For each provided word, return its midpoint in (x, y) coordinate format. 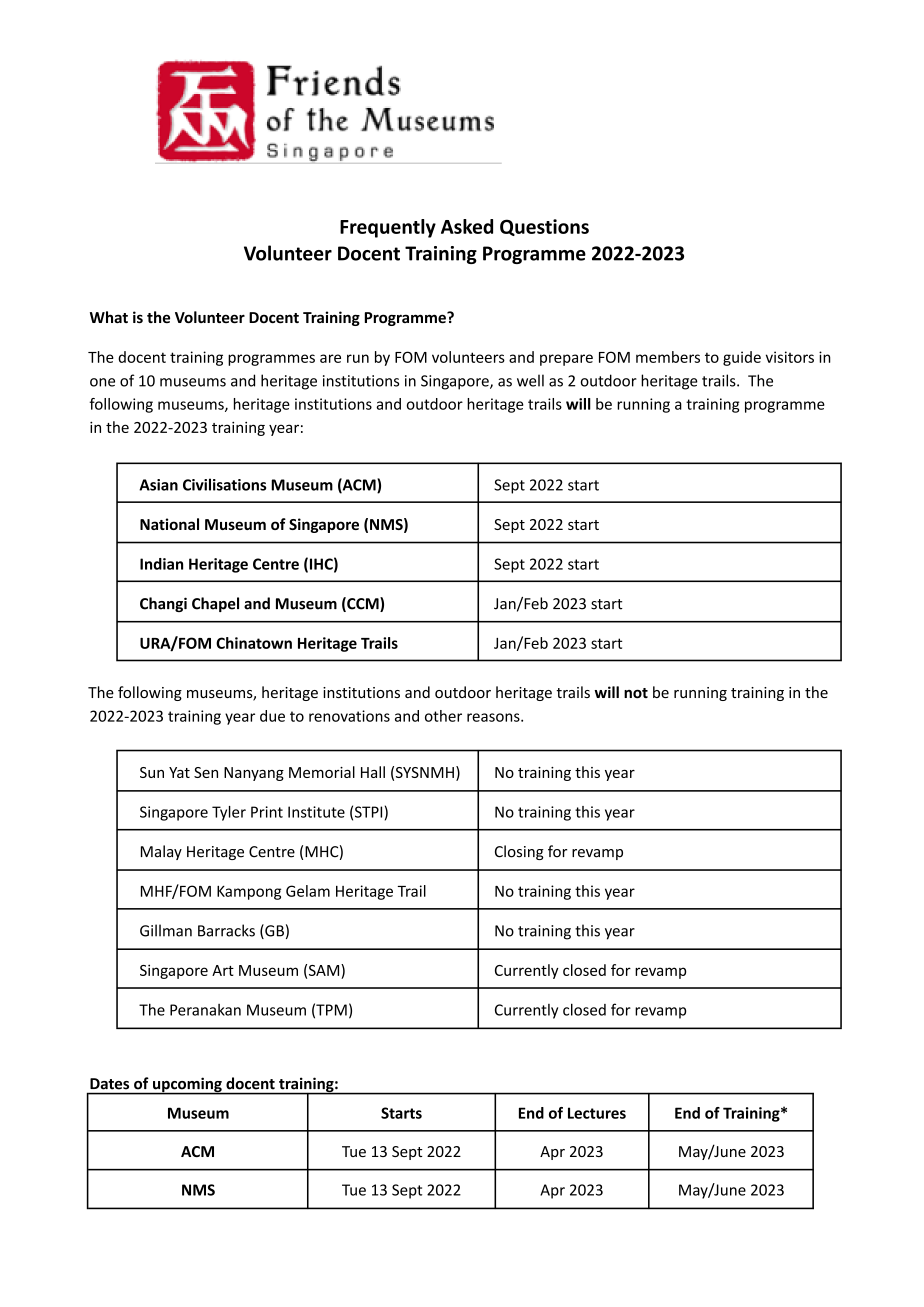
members (668, 357)
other (443, 716)
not (636, 693)
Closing (519, 852)
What (109, 317)
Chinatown (254, 643)
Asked (467, 226)
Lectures (597, 1113)
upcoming (187, 1086)
